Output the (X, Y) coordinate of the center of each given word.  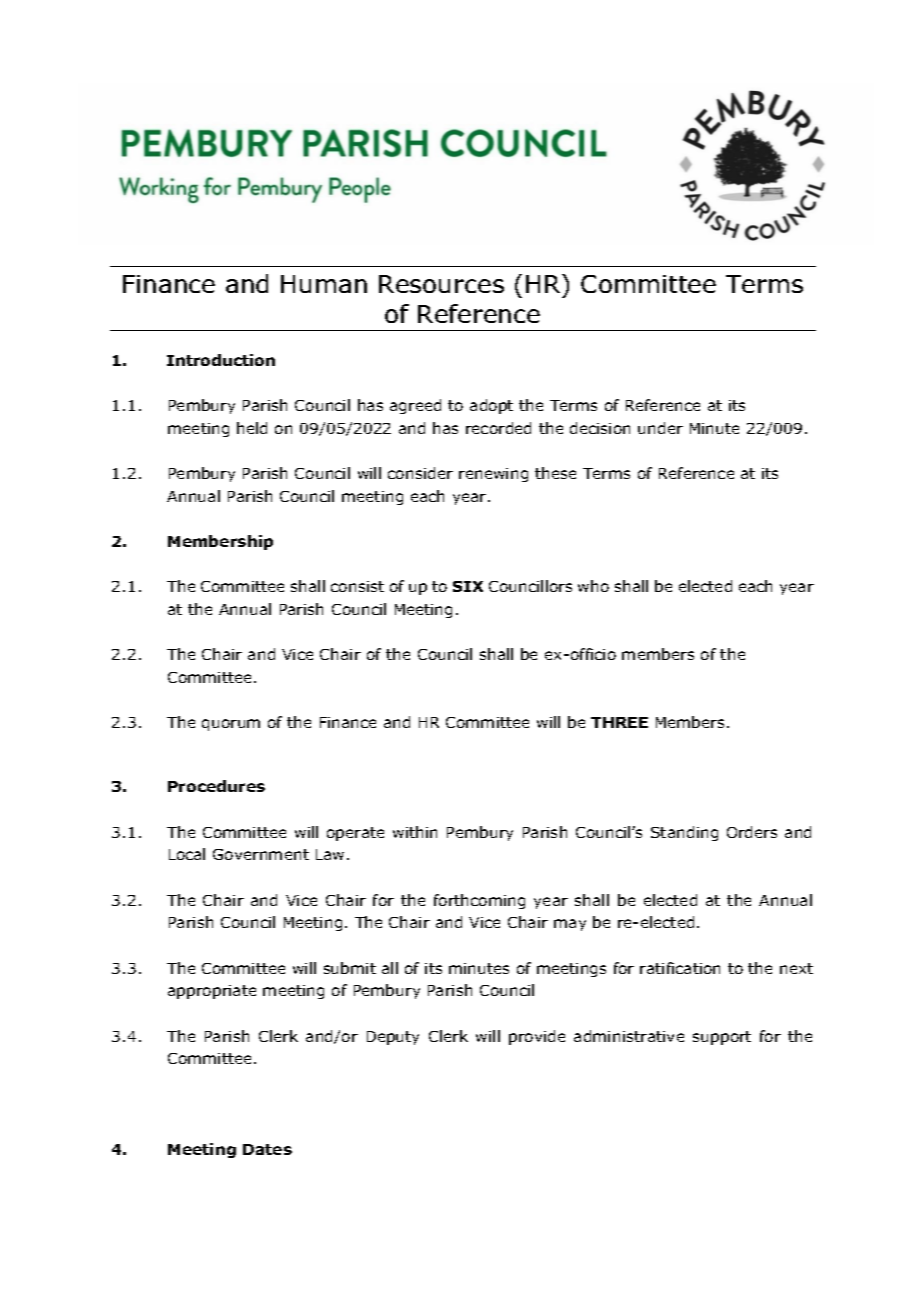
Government (261, 854)
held (252, 428)
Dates (267, 1149)
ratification (680, 968)
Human (324, 284)
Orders (752, 832)
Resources (441, 284)
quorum (231, 725)
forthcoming (479, 901)
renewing (493, 475)
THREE (619, 722)
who (593, 586)
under (660, 428)
